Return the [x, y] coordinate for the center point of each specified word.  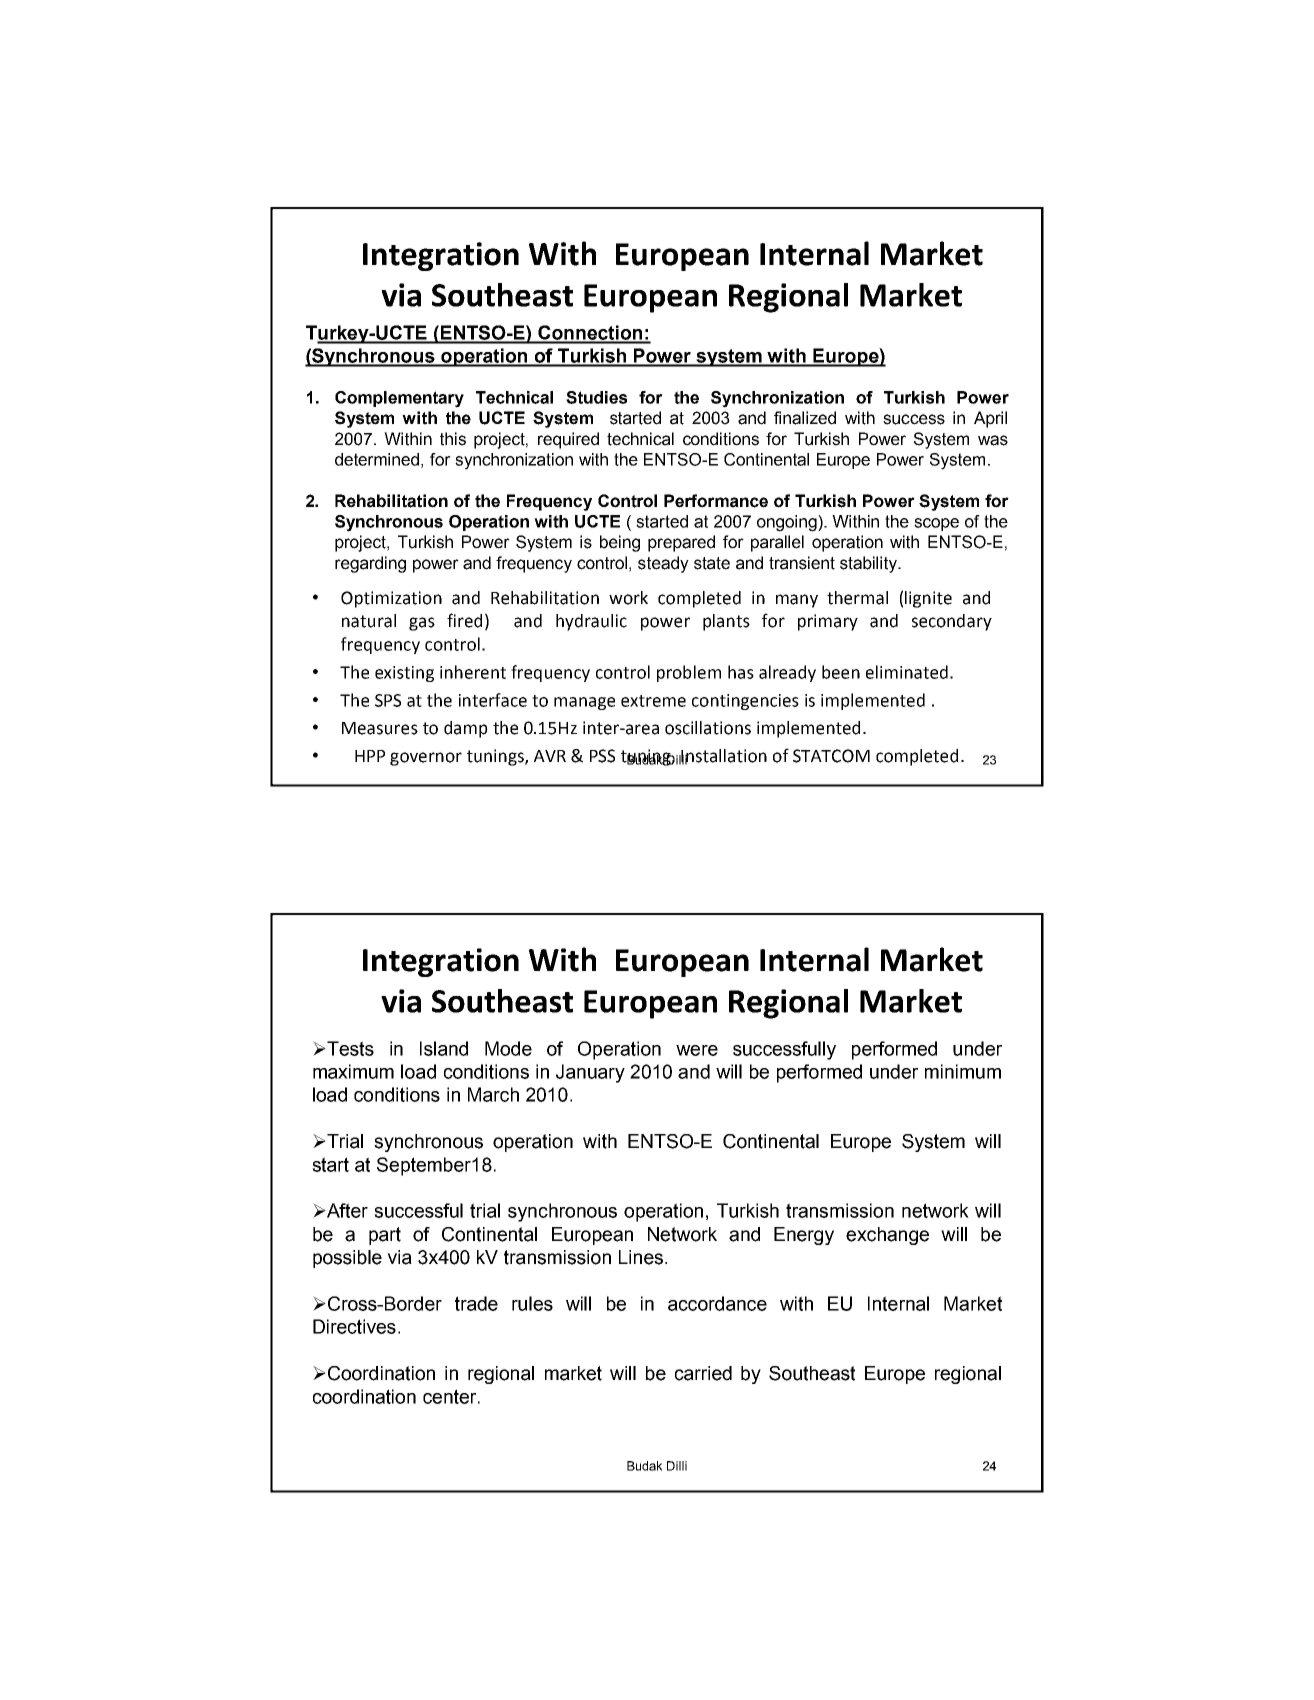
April [990, 419]
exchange [887, 1236]
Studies [596, 397]
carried [703, 1373]
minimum [963, 1071]
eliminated [907, 672]
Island [444, 1048]
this [453, 439]
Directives [354, 1326]
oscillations [708, 728]
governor [426, 759]
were [697, 1050]
